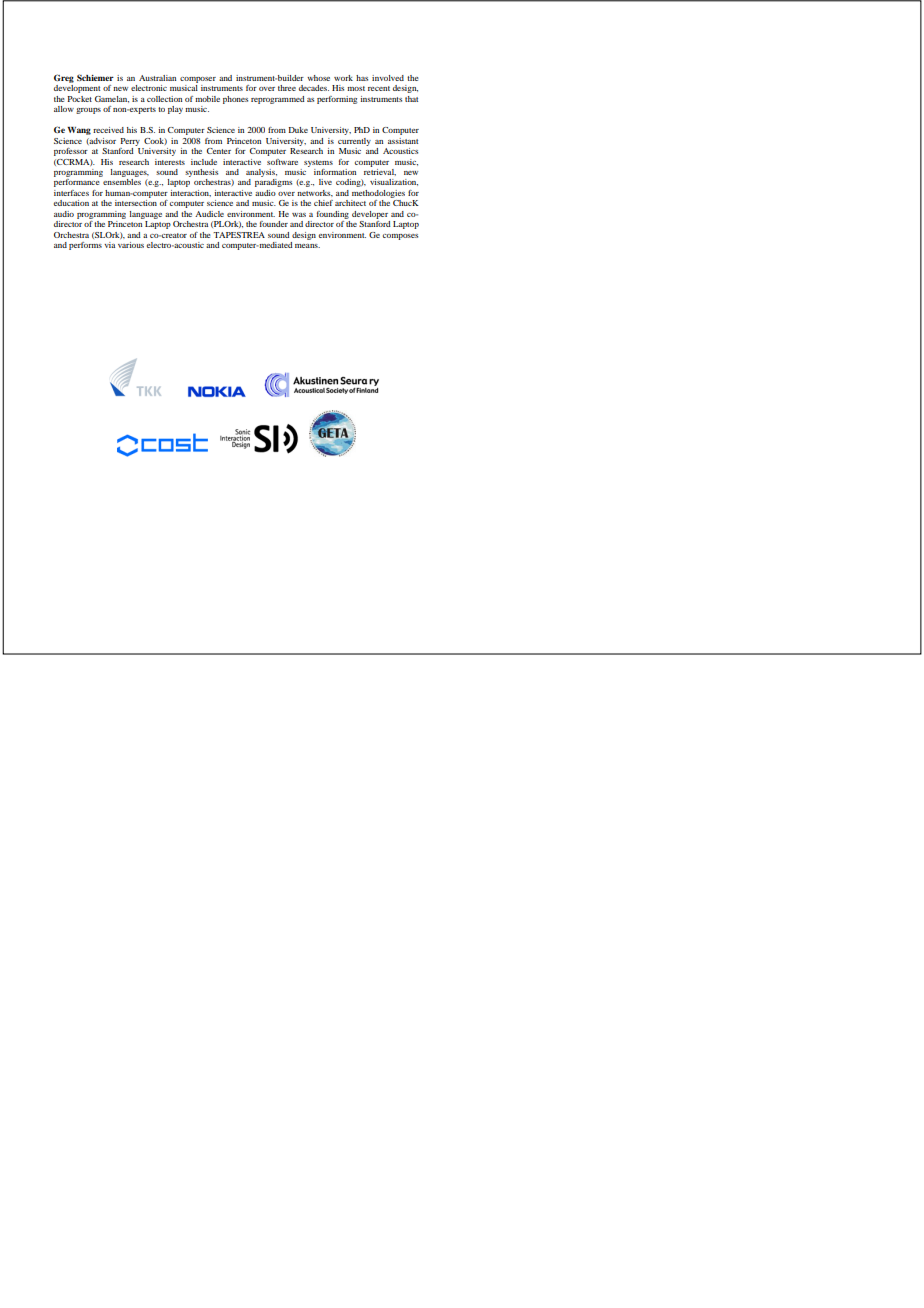  What do you see at coordinates (204, 162) in the screenshot?
I see `include` at bounding box center [204, 162].
